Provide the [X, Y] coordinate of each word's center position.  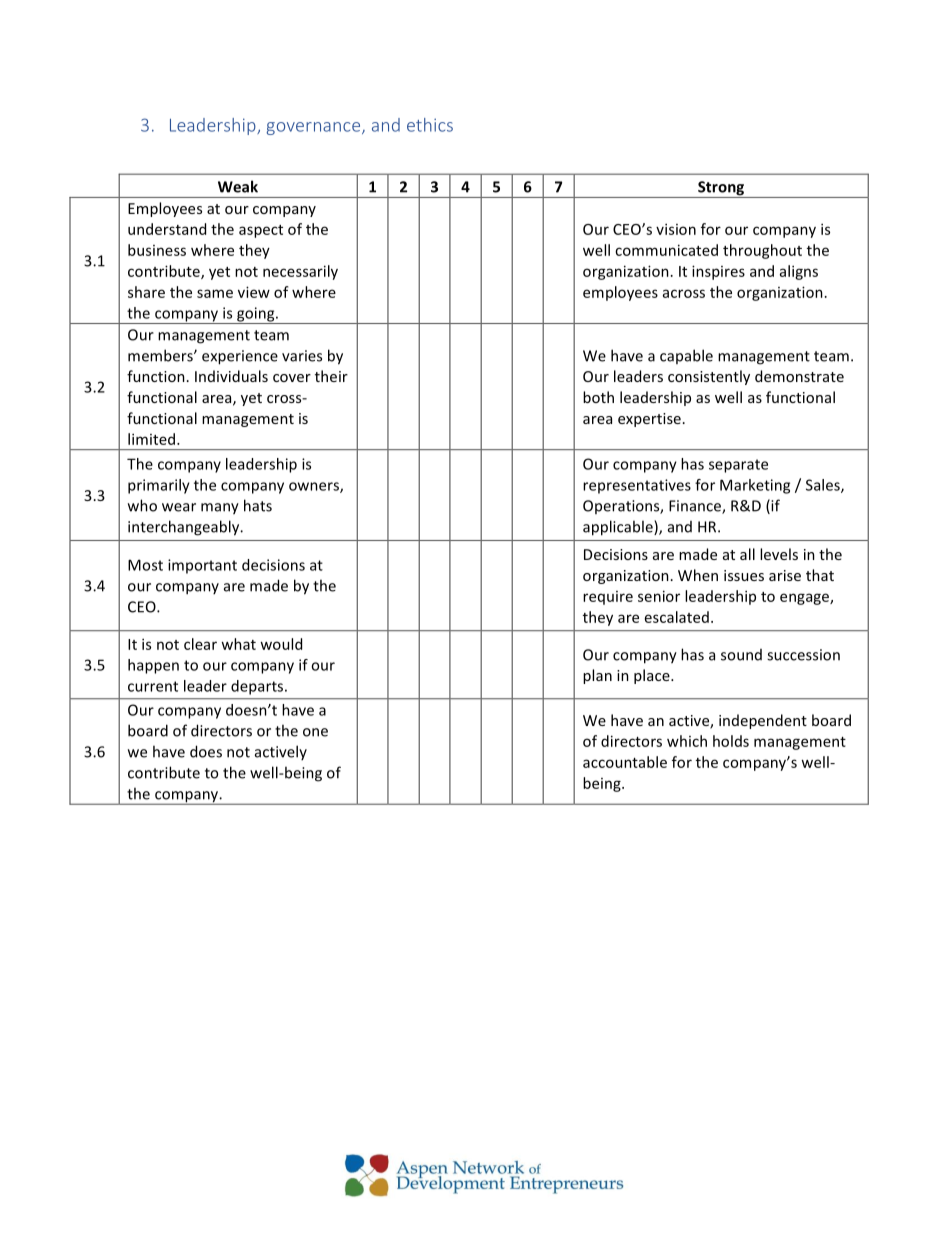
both [598, 397]
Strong [721, 189]
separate [738, 466]
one [315, 732]
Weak [238, 186]
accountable [625, 762]
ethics [430, 125]
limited [151, 439]
